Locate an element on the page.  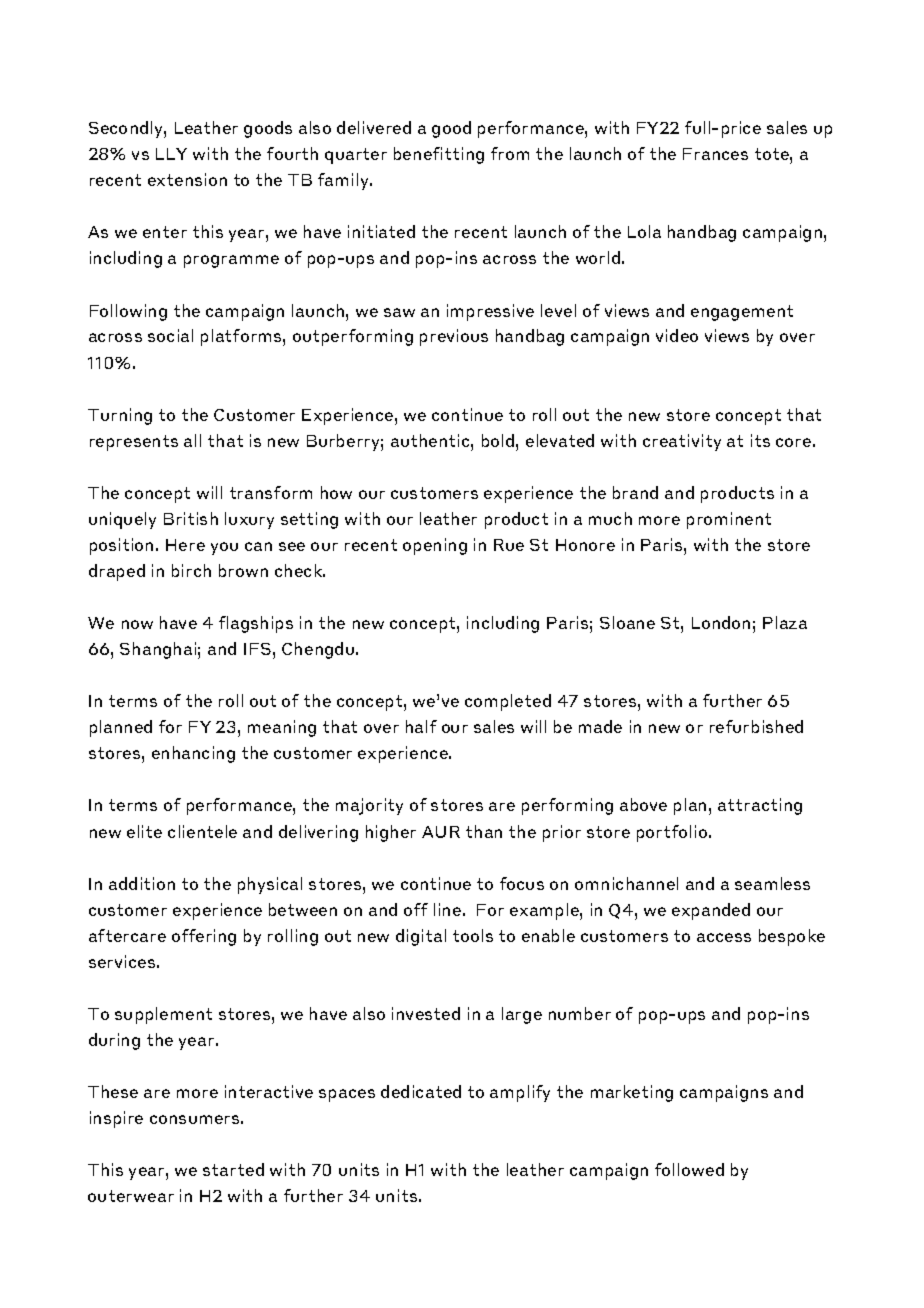
extension is located at coordinates (187, 179).
